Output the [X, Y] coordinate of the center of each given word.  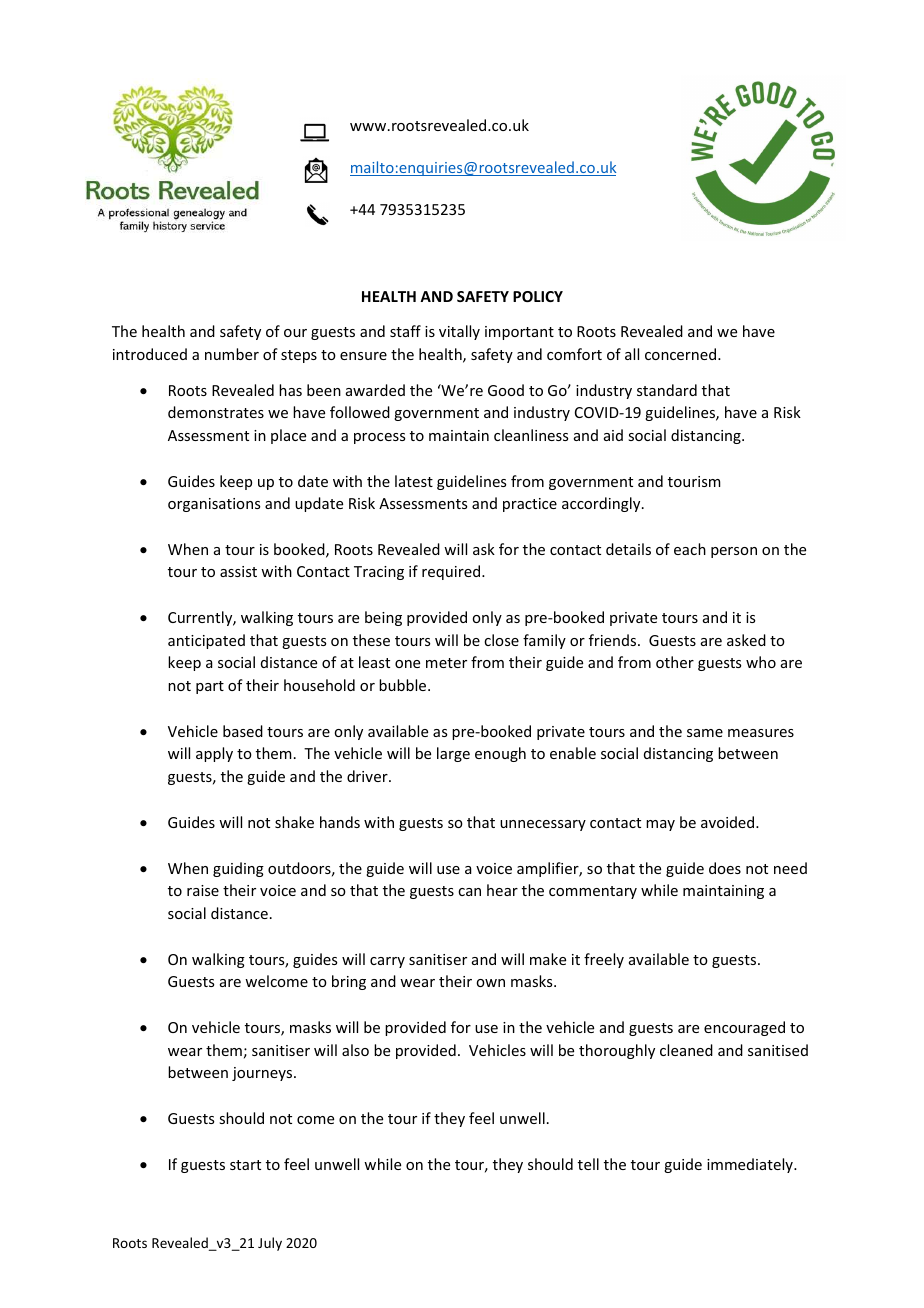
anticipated [206, 641]
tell [588, 1164]
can [469, 892]
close [501, 640]
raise [203, 890]
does [725, 868]
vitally [459, 332]
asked [746, 640]
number [232, 354]
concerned [682, 354]
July [270, 1244]
